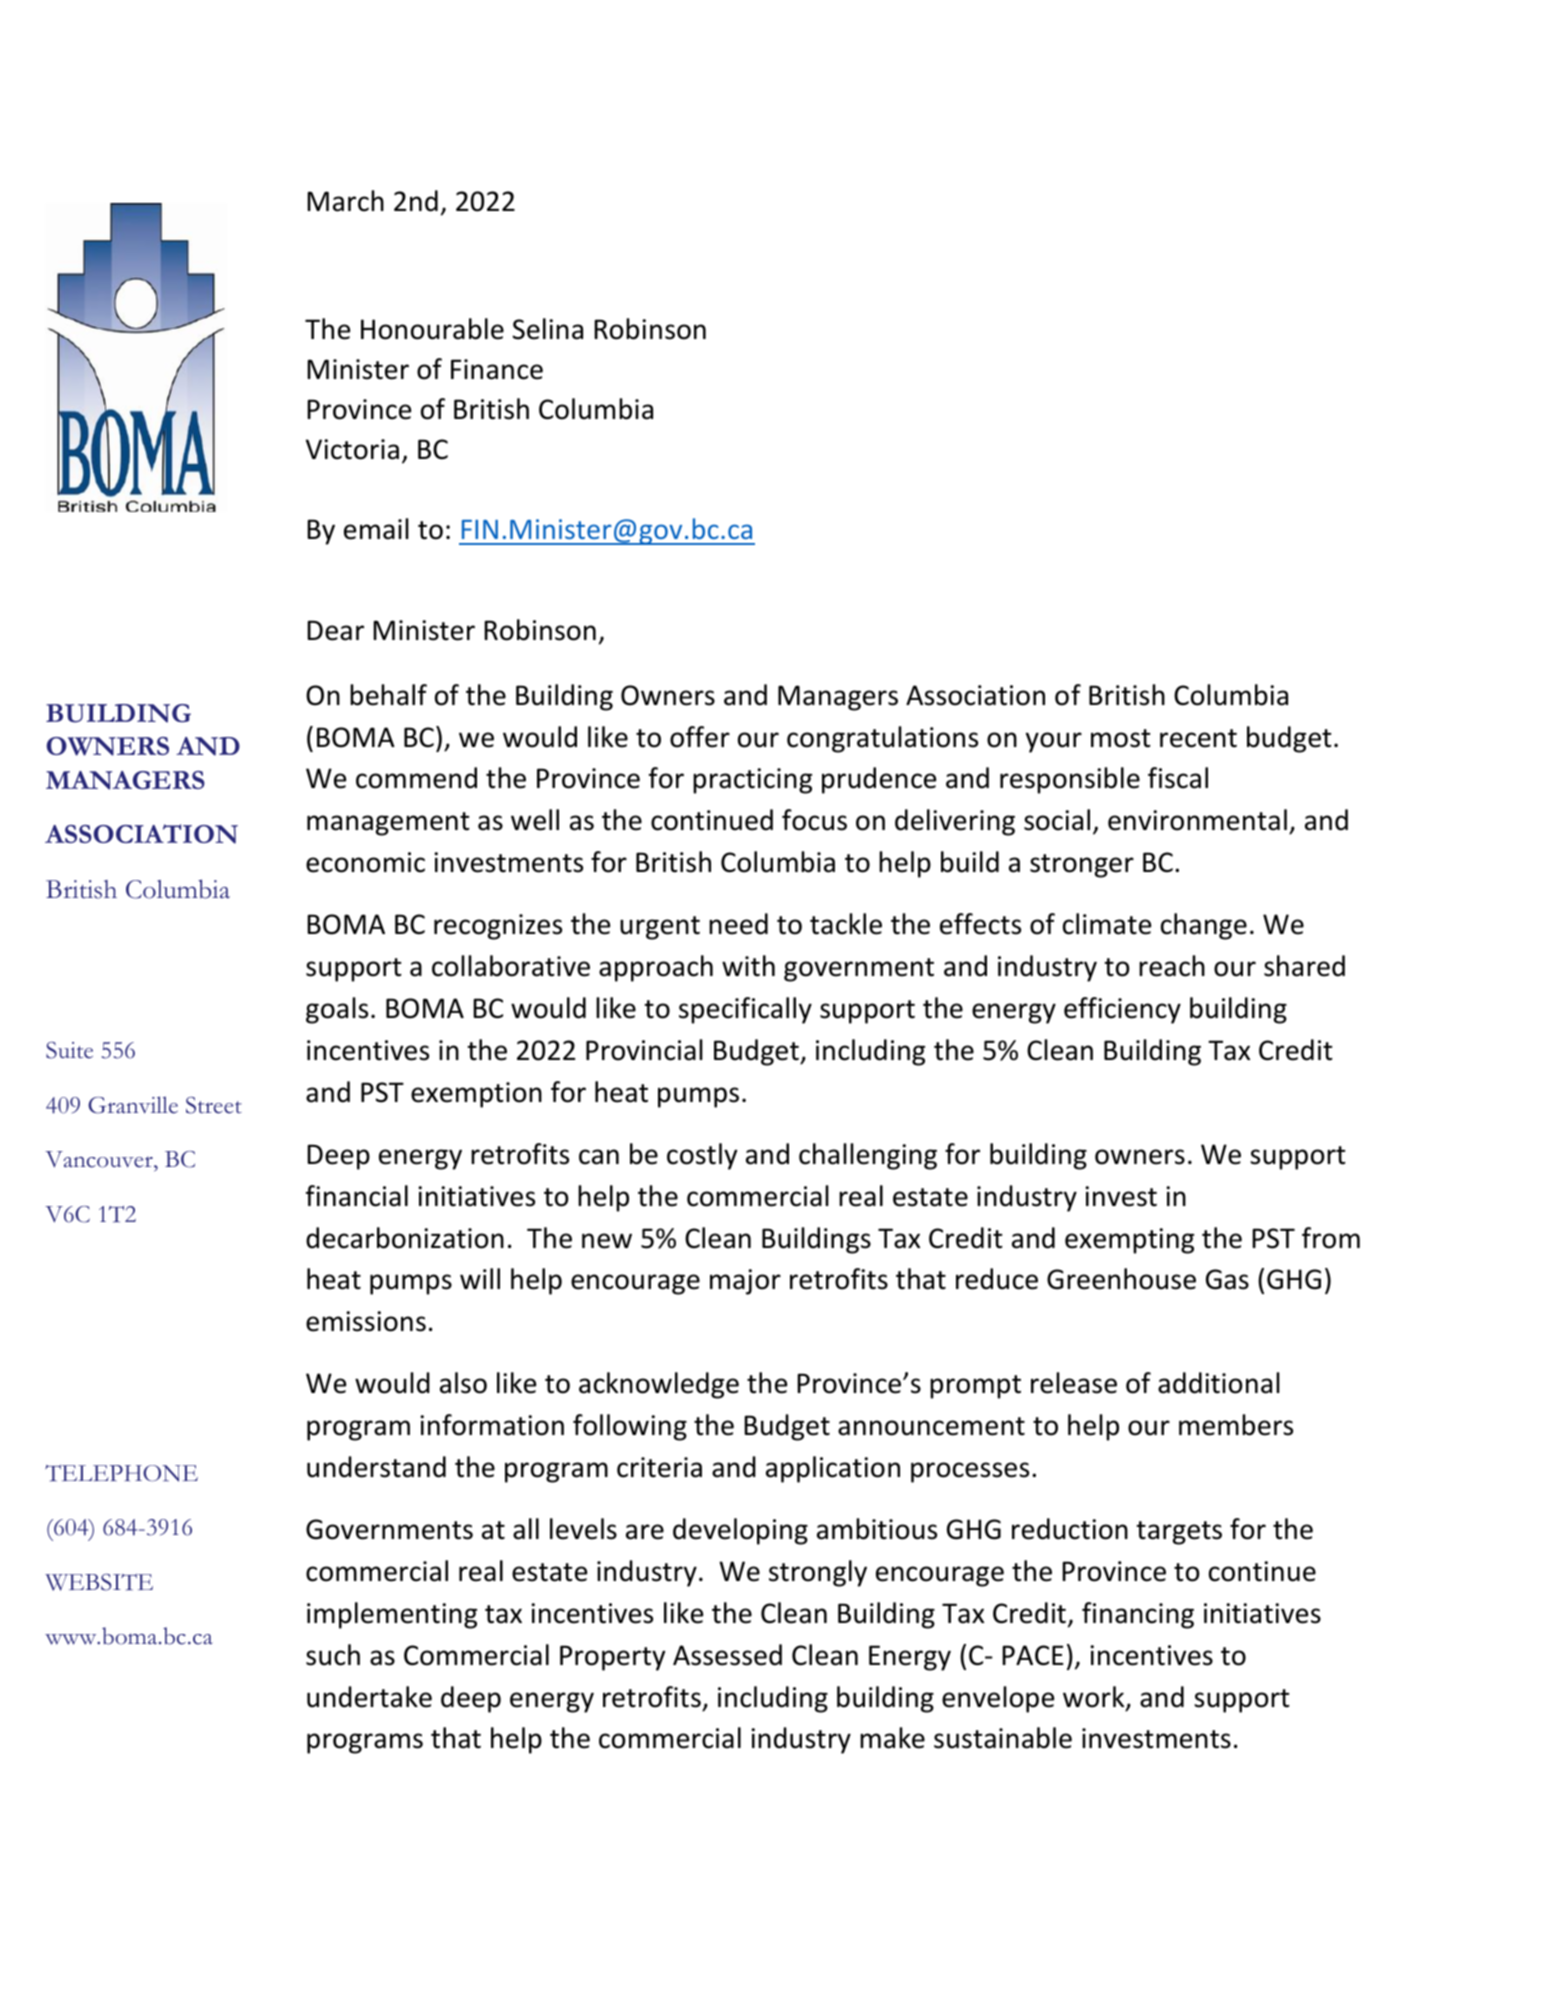 This document has width=1553, height=2009. Describe the element at coordinates (1219, 1383) in the document. I see `additional` at that location.
